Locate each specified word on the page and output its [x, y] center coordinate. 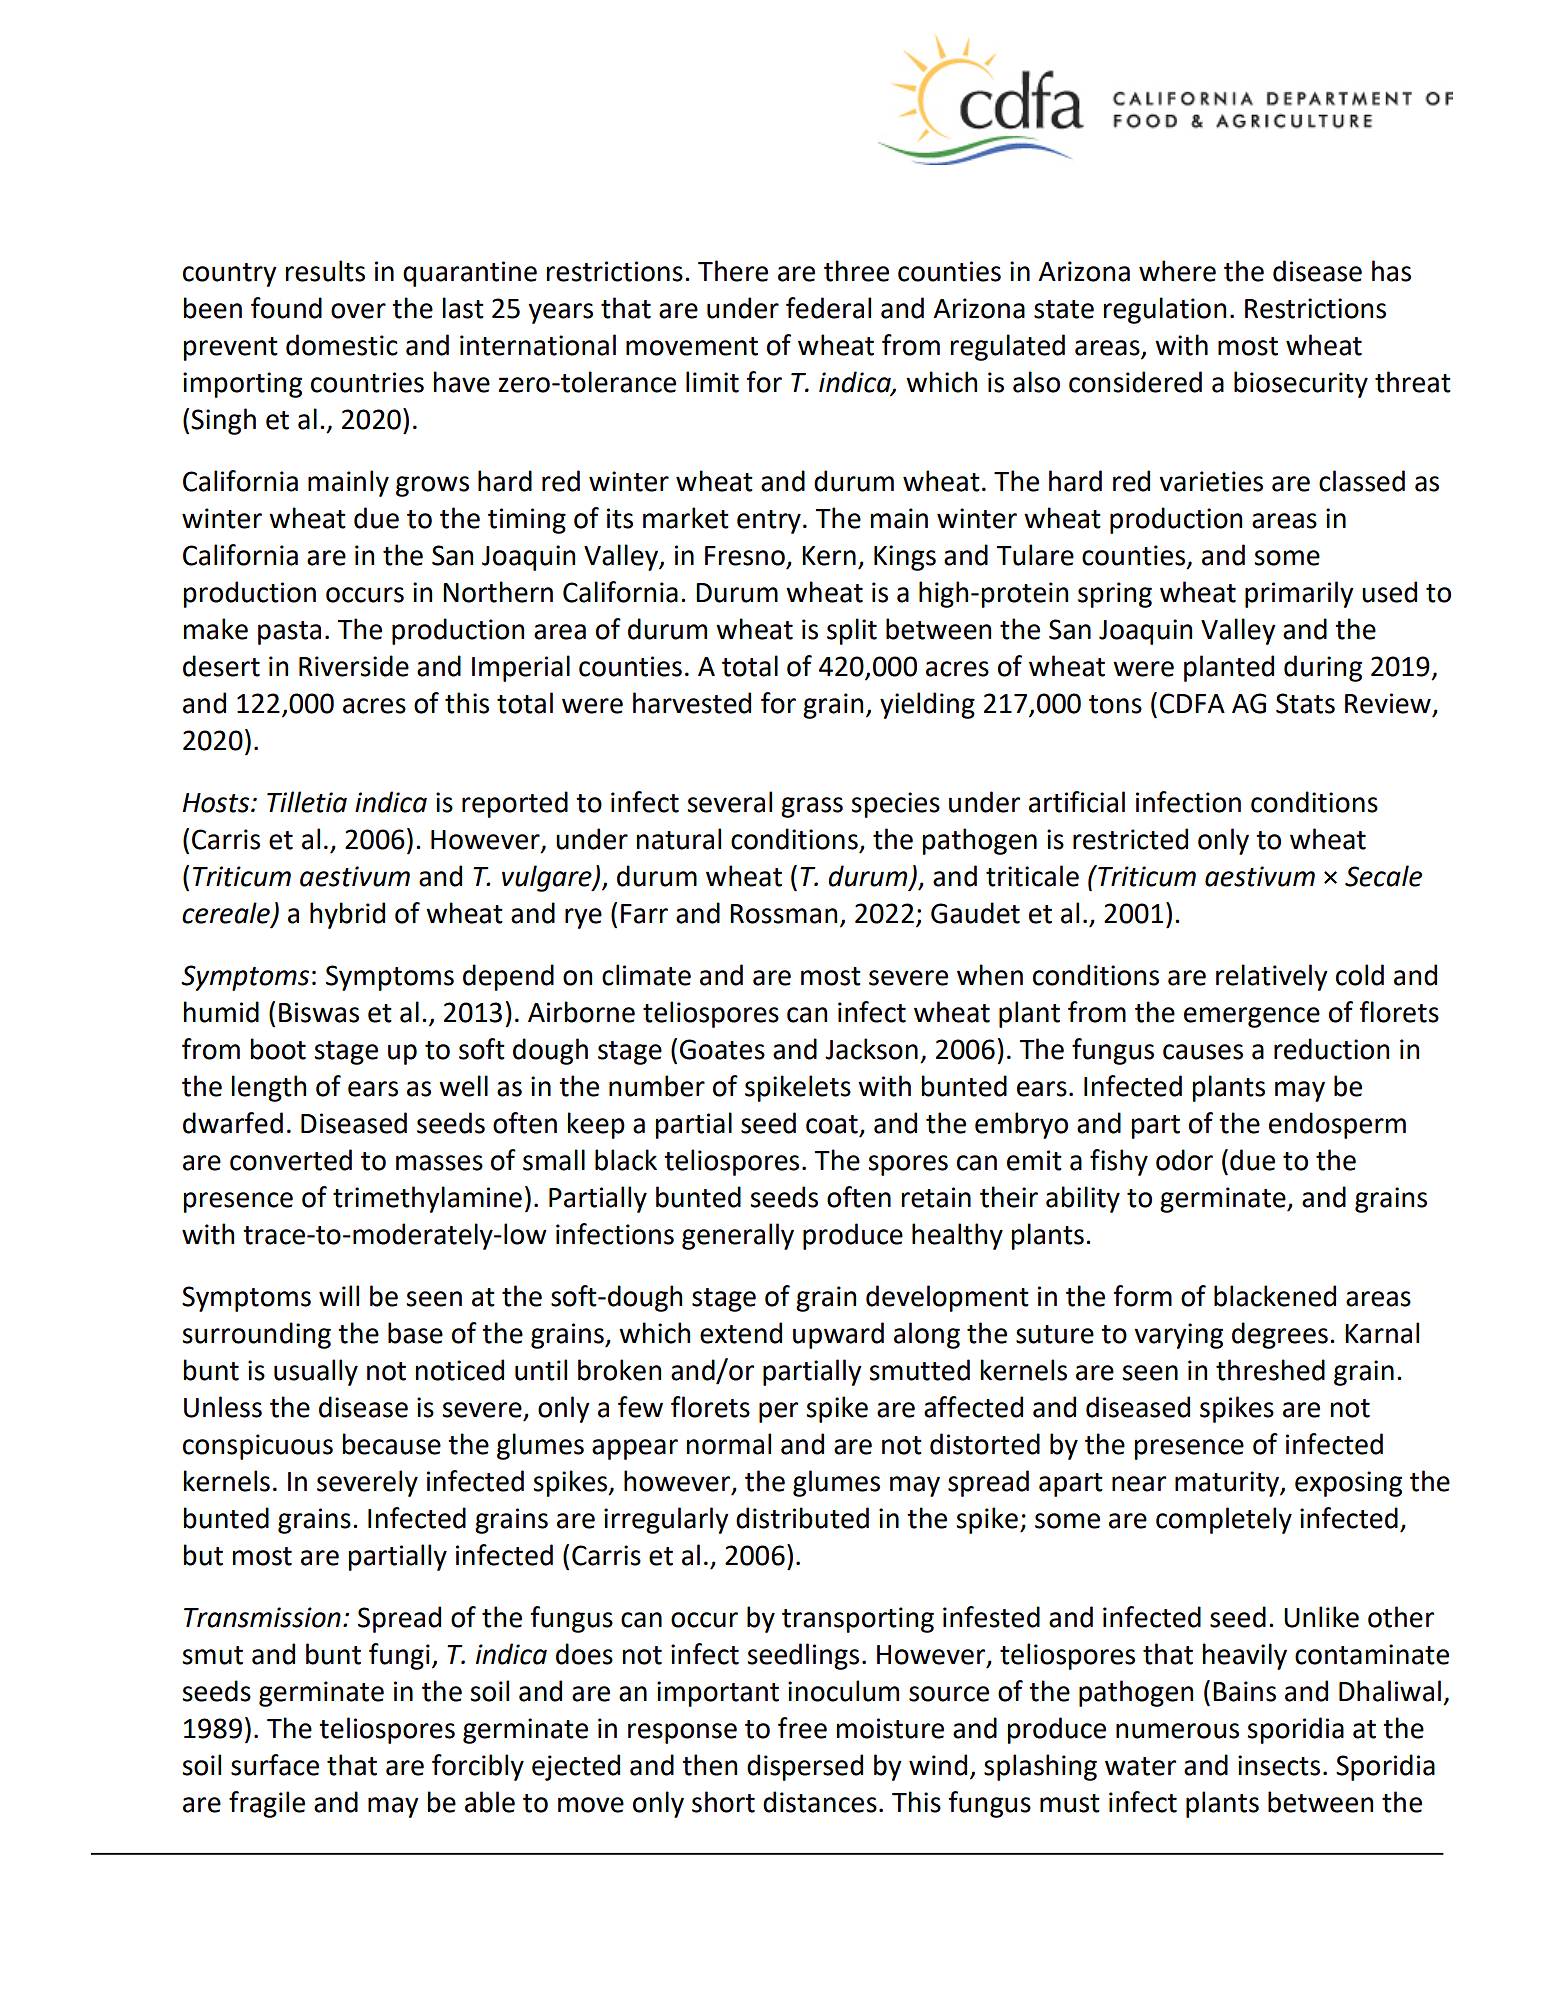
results [325, 271]
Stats [1305, 703]
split [852, 631]
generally [738, 1236]
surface [275, 1765]
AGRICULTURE [1294, 121]
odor [1184, 1160]
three [856, 271]
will [339, 1295]
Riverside [354, 666]
